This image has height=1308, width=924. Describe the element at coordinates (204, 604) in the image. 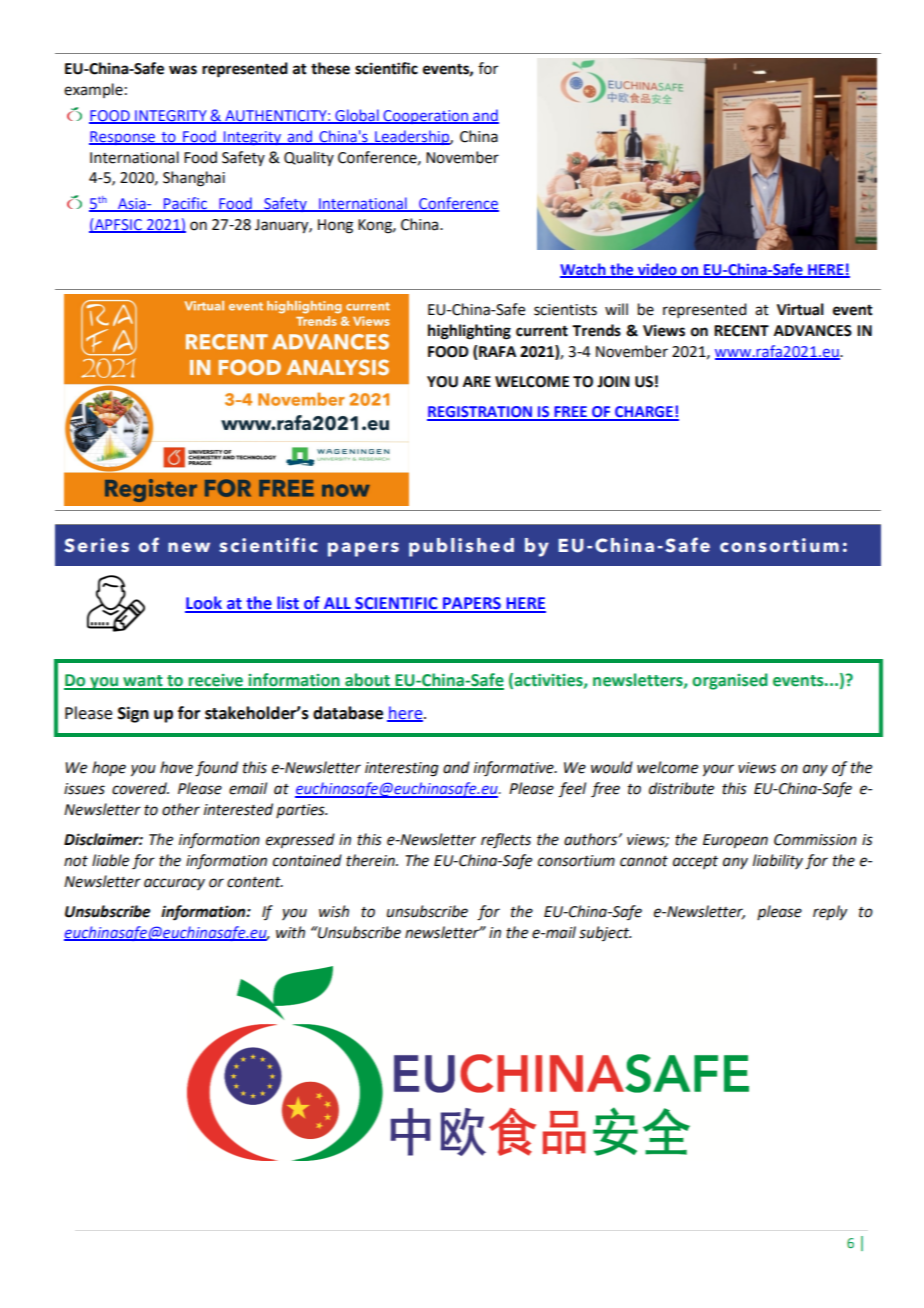

I see `Look` at that location.
